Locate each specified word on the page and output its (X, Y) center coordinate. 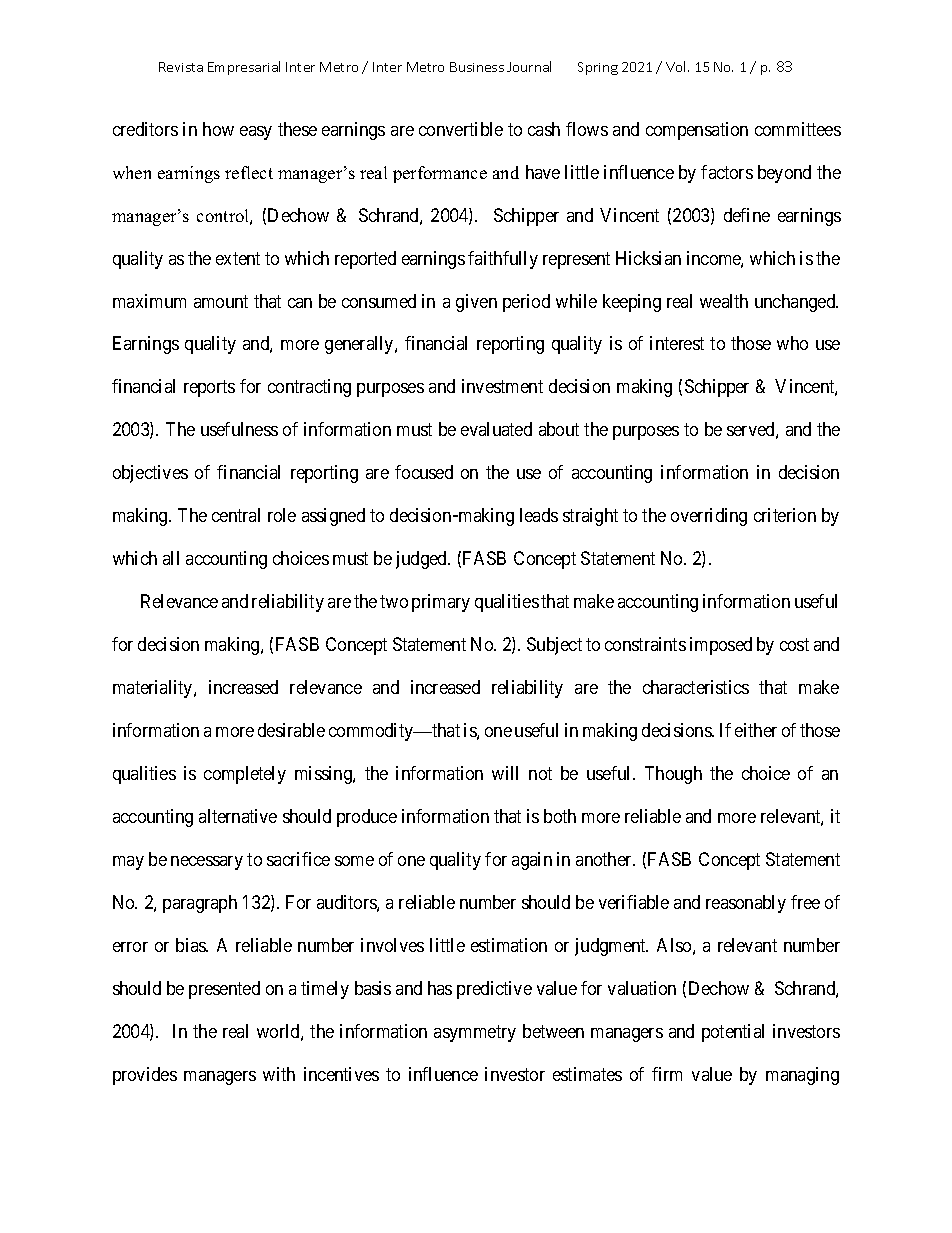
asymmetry (475, 1033)
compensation (697, 131)
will (505, 773)
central (236, 515)
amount (221, 301)
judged (422, 560)
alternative (238, 816)
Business (477, 67)
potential (733, 1033)
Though (673, 775)
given (476, 303)
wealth (724, 301)
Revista (181, 67)
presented (224, 990)
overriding (709, 517)
